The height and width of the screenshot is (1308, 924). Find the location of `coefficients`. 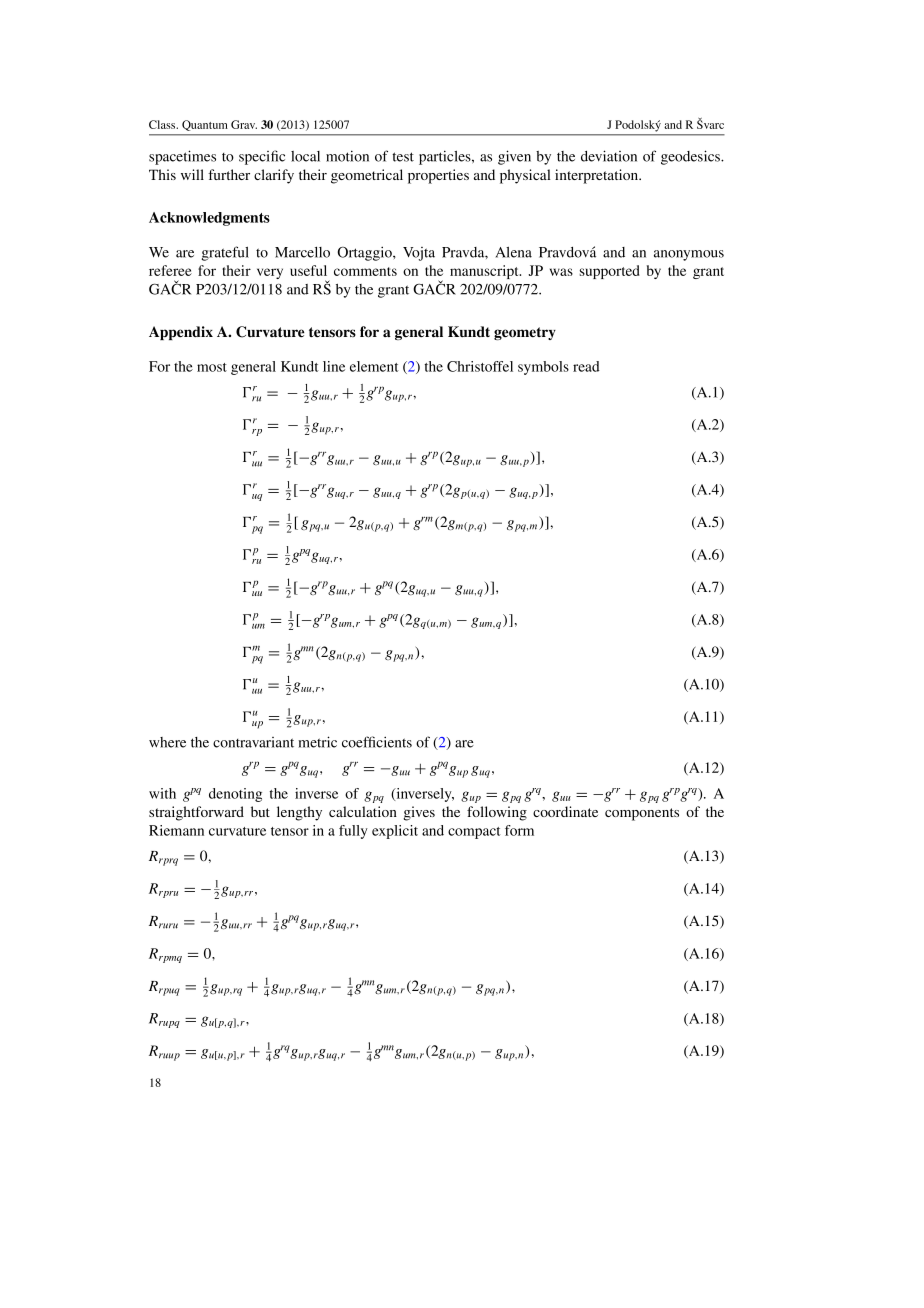

coefficients is located at coordinates (377, 742).
